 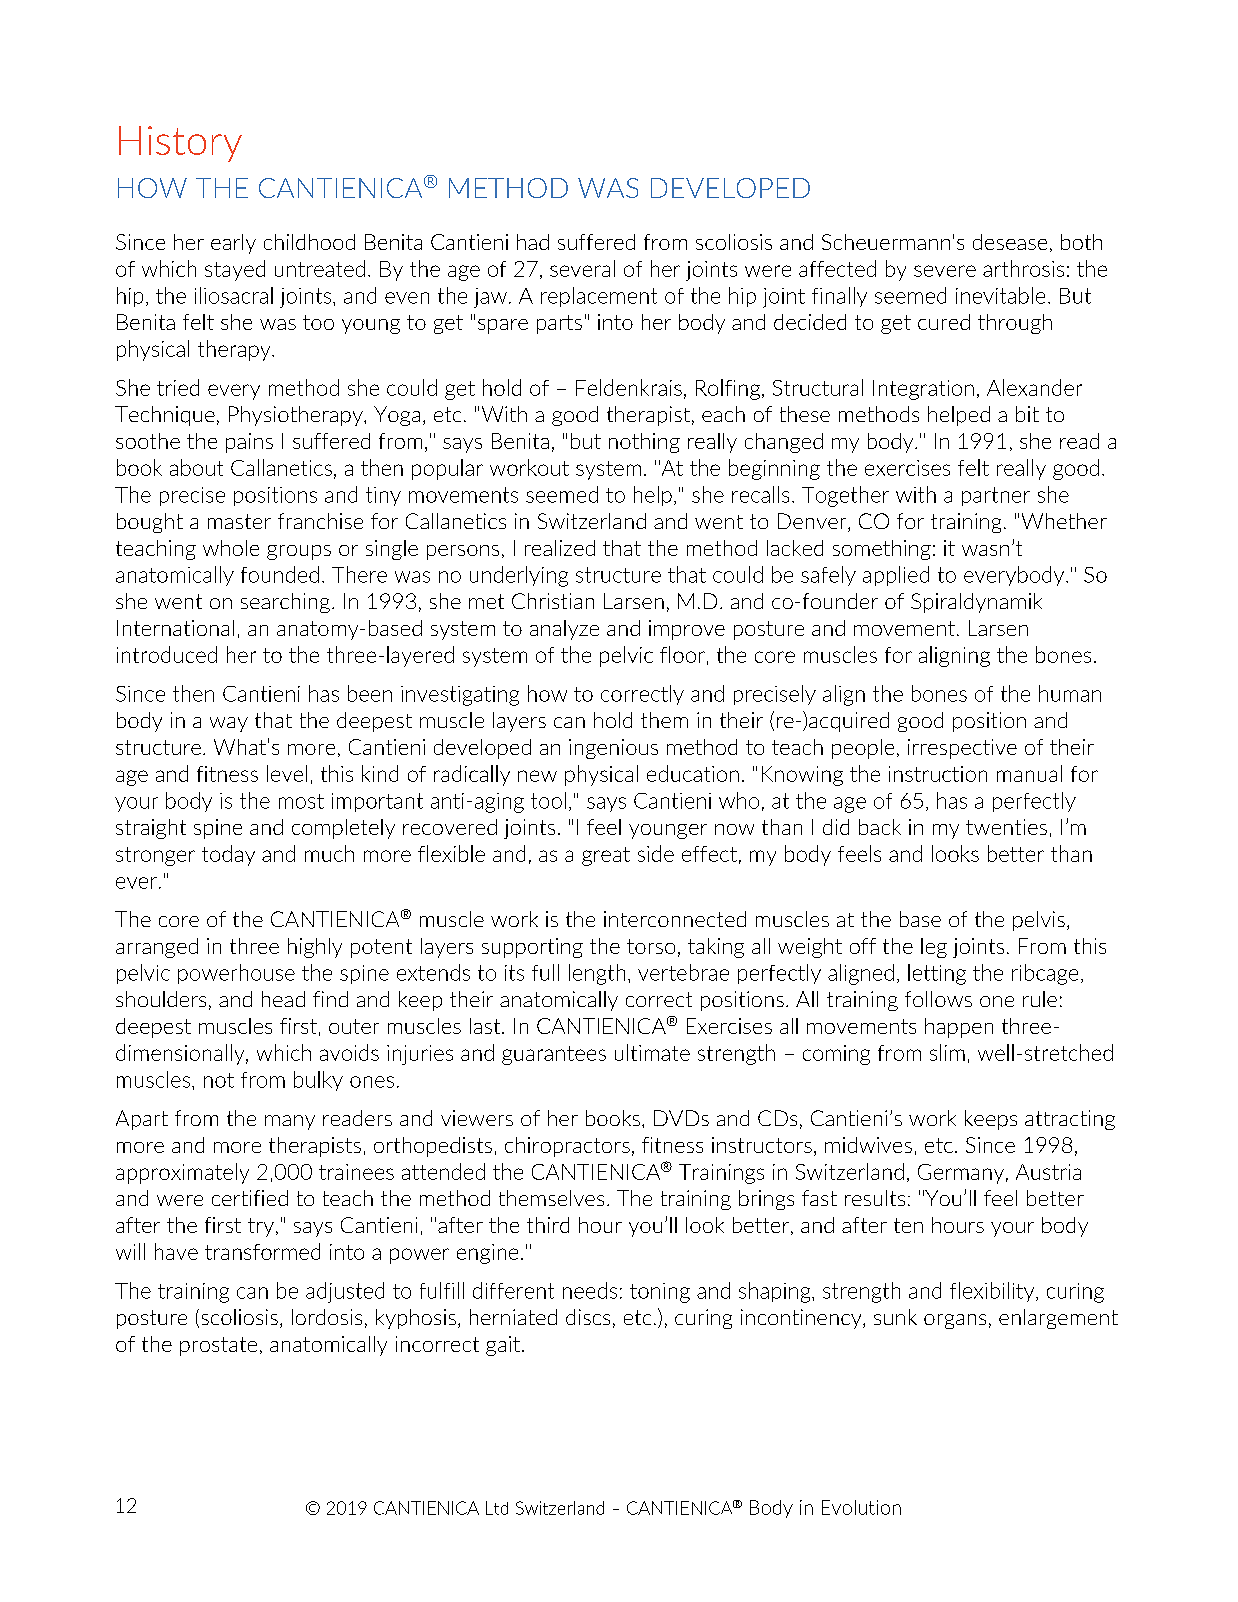 What do you see at coordinates (497, 1508) in the screenshot?
I see `Ltd` at bounding box center [497, 1508].
